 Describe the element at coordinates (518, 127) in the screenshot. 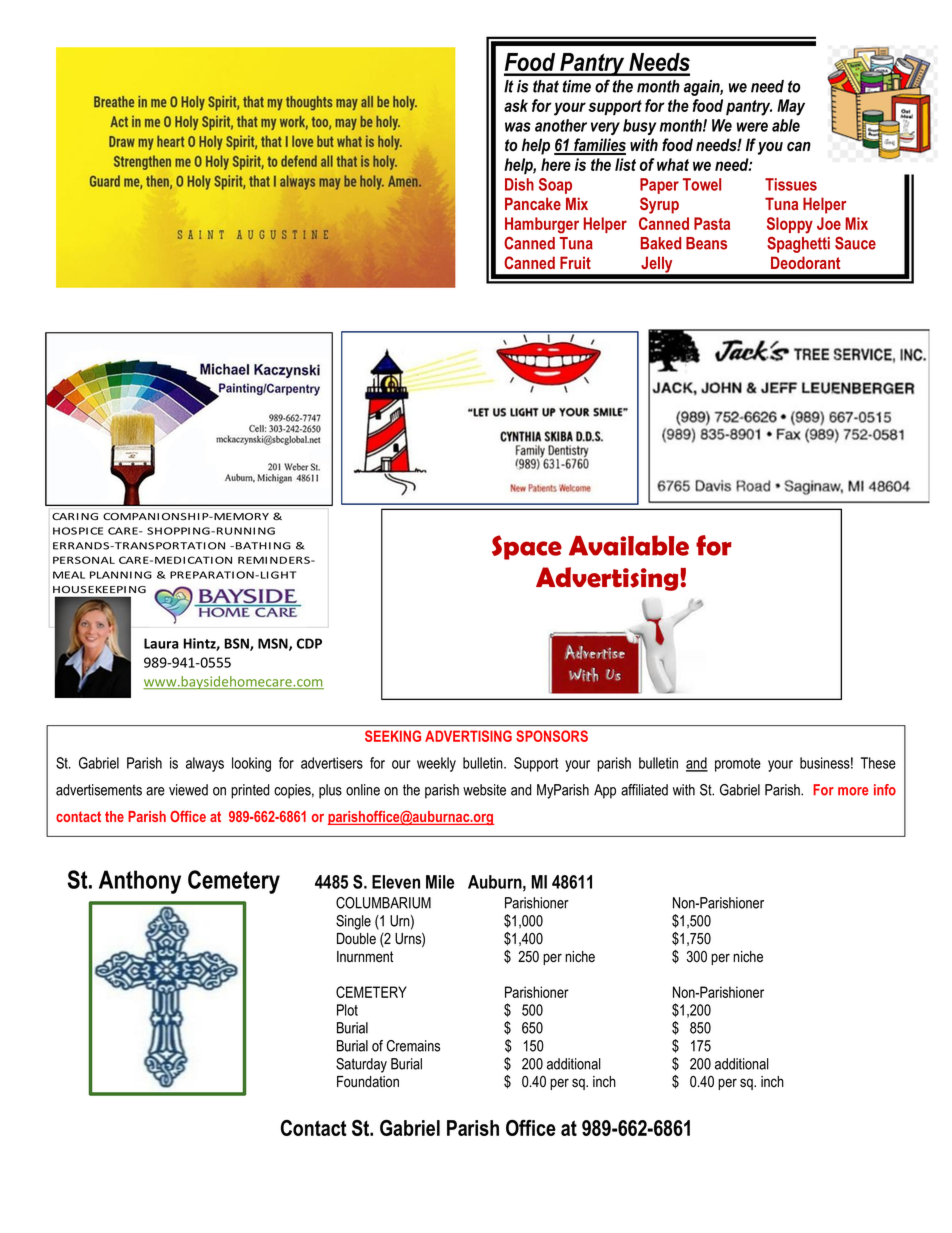

I see `was` at that location.
